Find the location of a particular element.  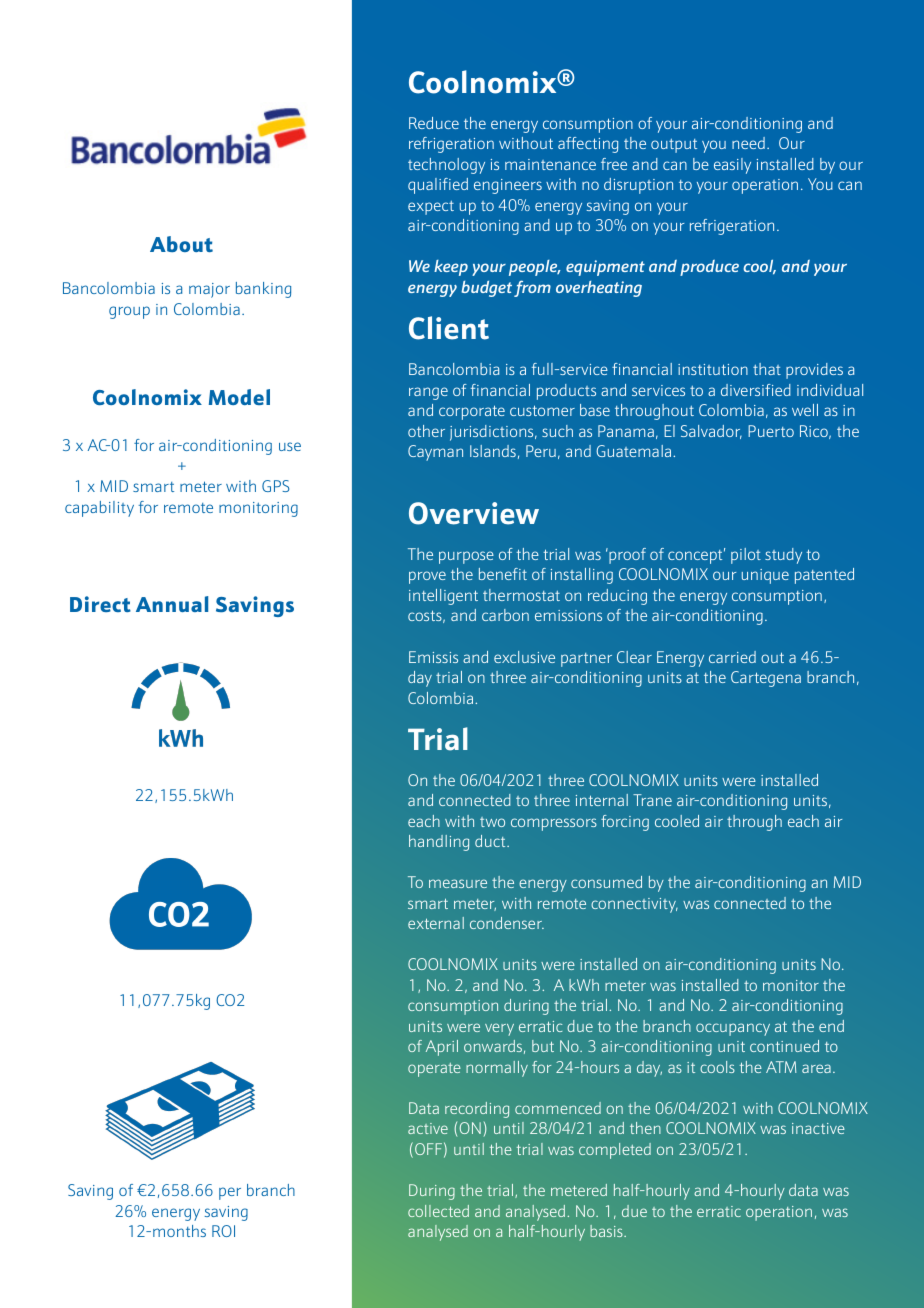

ROI is located at coordinates (223, 1231).
